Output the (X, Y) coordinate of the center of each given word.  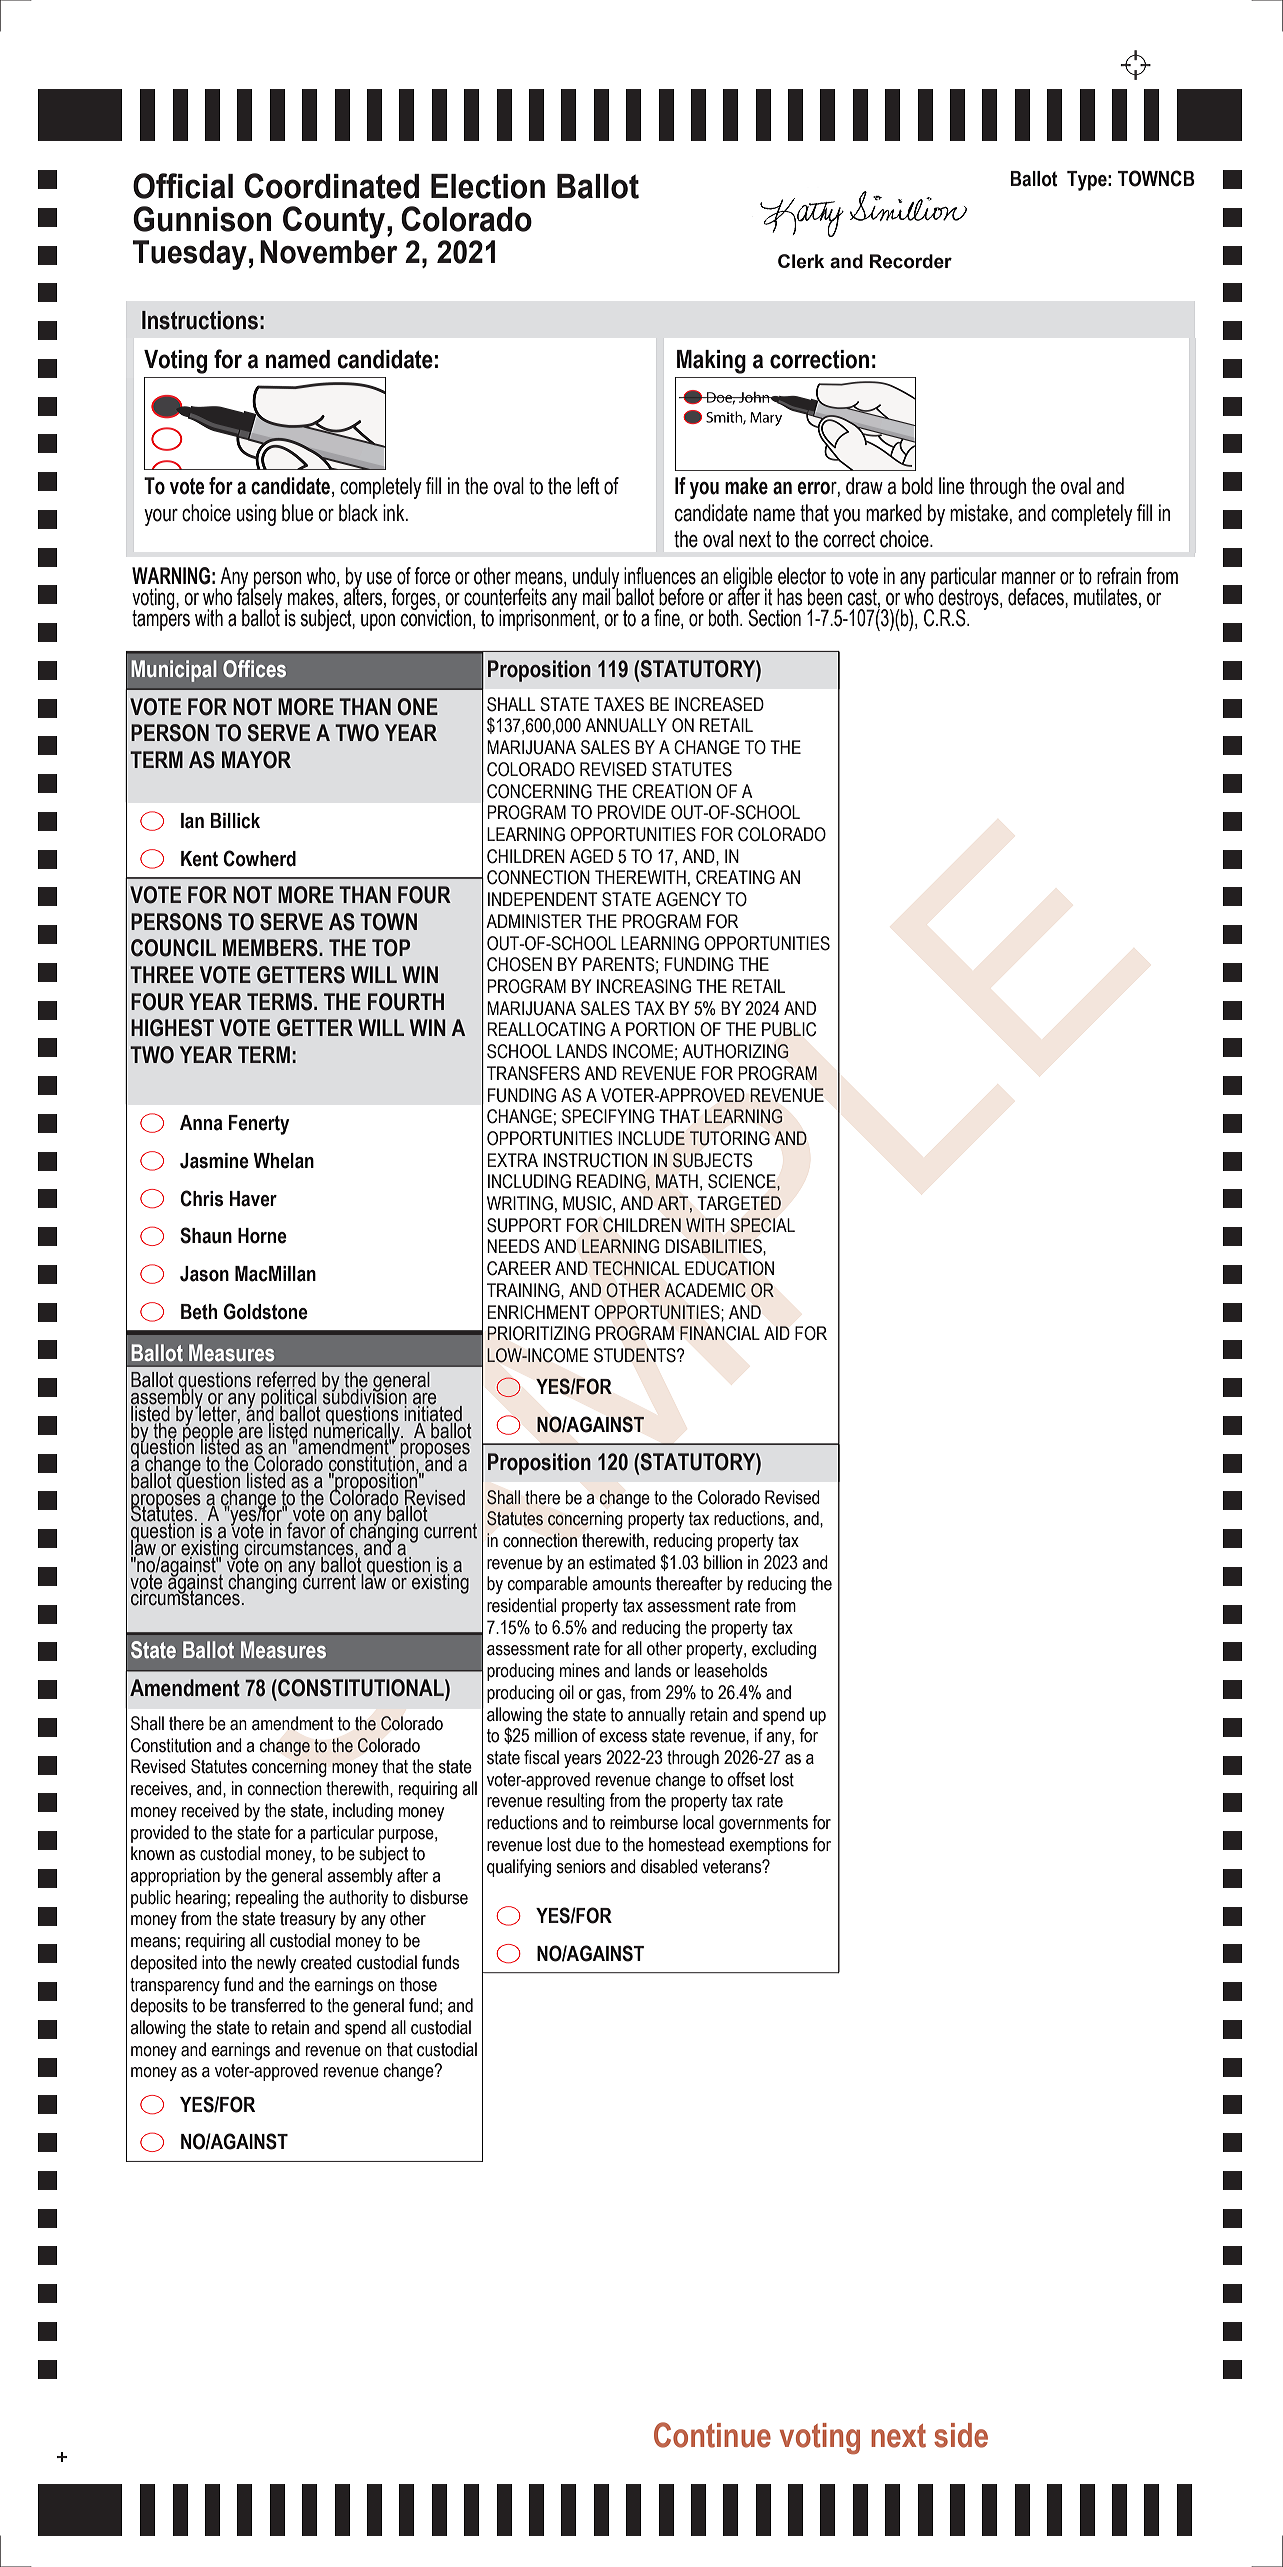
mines (580, 1670)
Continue (712, 2435)
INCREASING (644, 986)
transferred (268, 2005)
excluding (784, 1650)
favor (306, 1530)
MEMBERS (271, 948)
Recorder (911, 261)
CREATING (735, 877)
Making (711, 362)
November (329, 251)
